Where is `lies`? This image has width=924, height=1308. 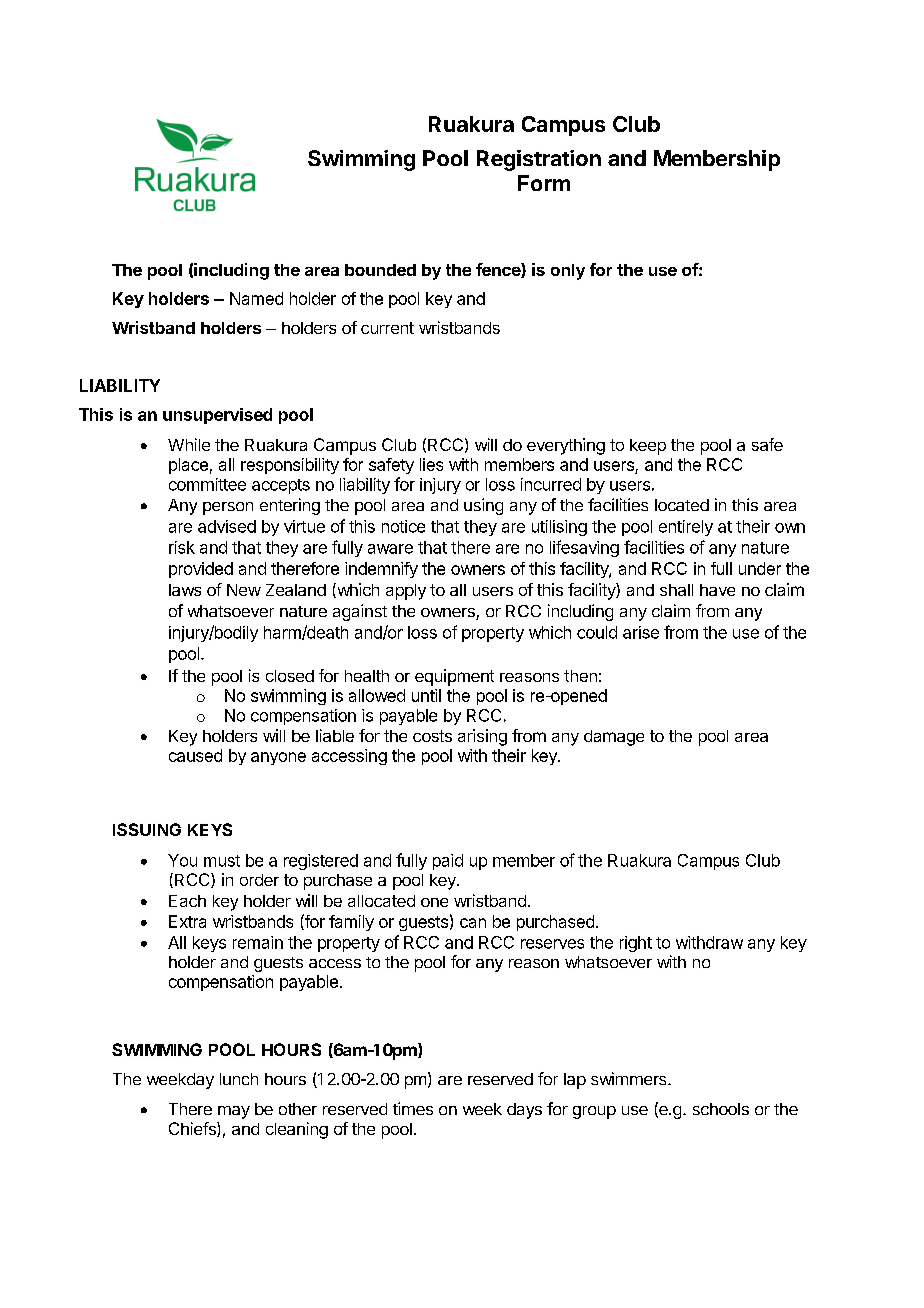
lies is located at coordinates (431, 464).
